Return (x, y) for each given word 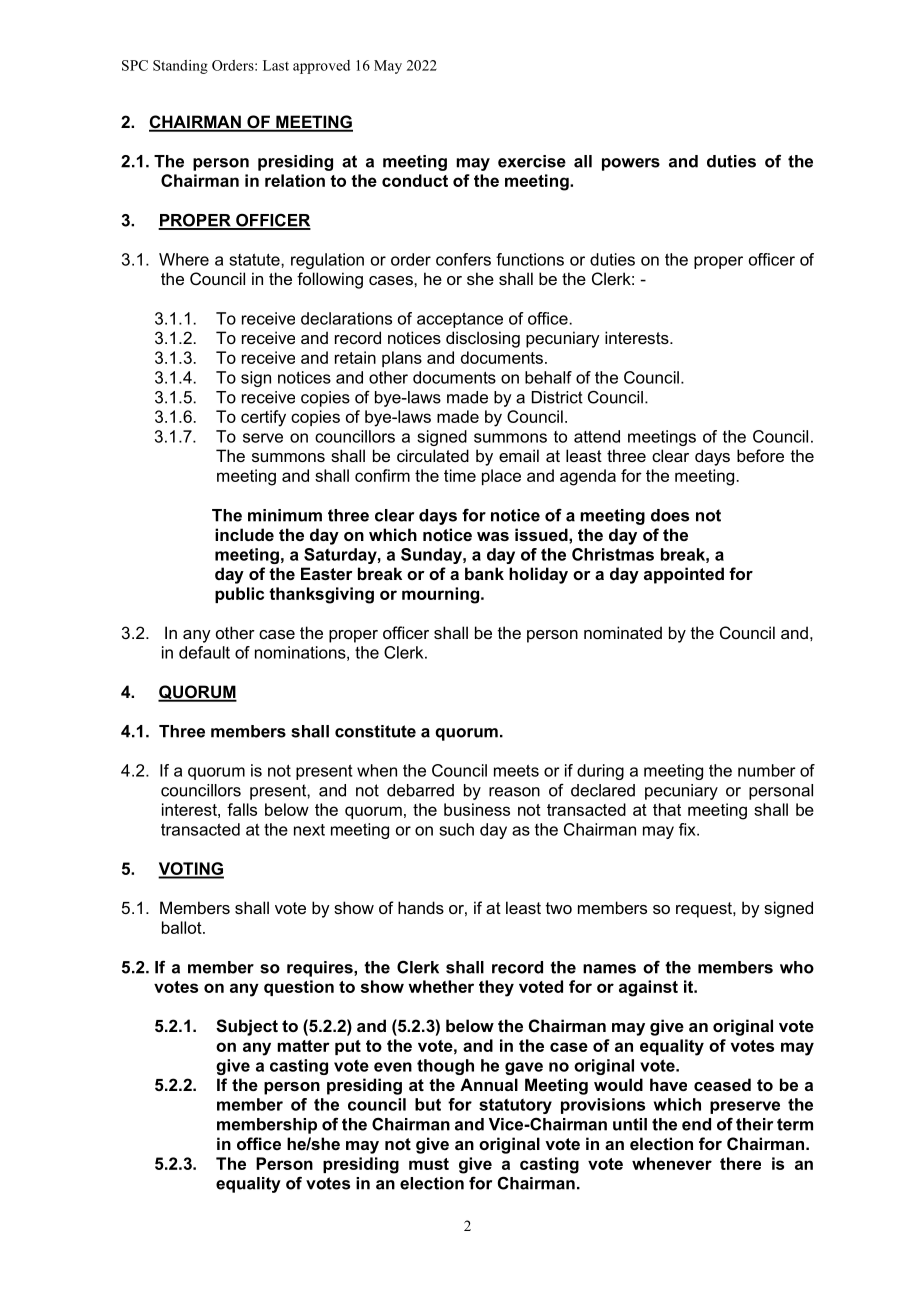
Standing (180, 67)
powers (631, 164)
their (754, 1124)
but (428, 1104)
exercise (532, 161)
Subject (247, 1027)
